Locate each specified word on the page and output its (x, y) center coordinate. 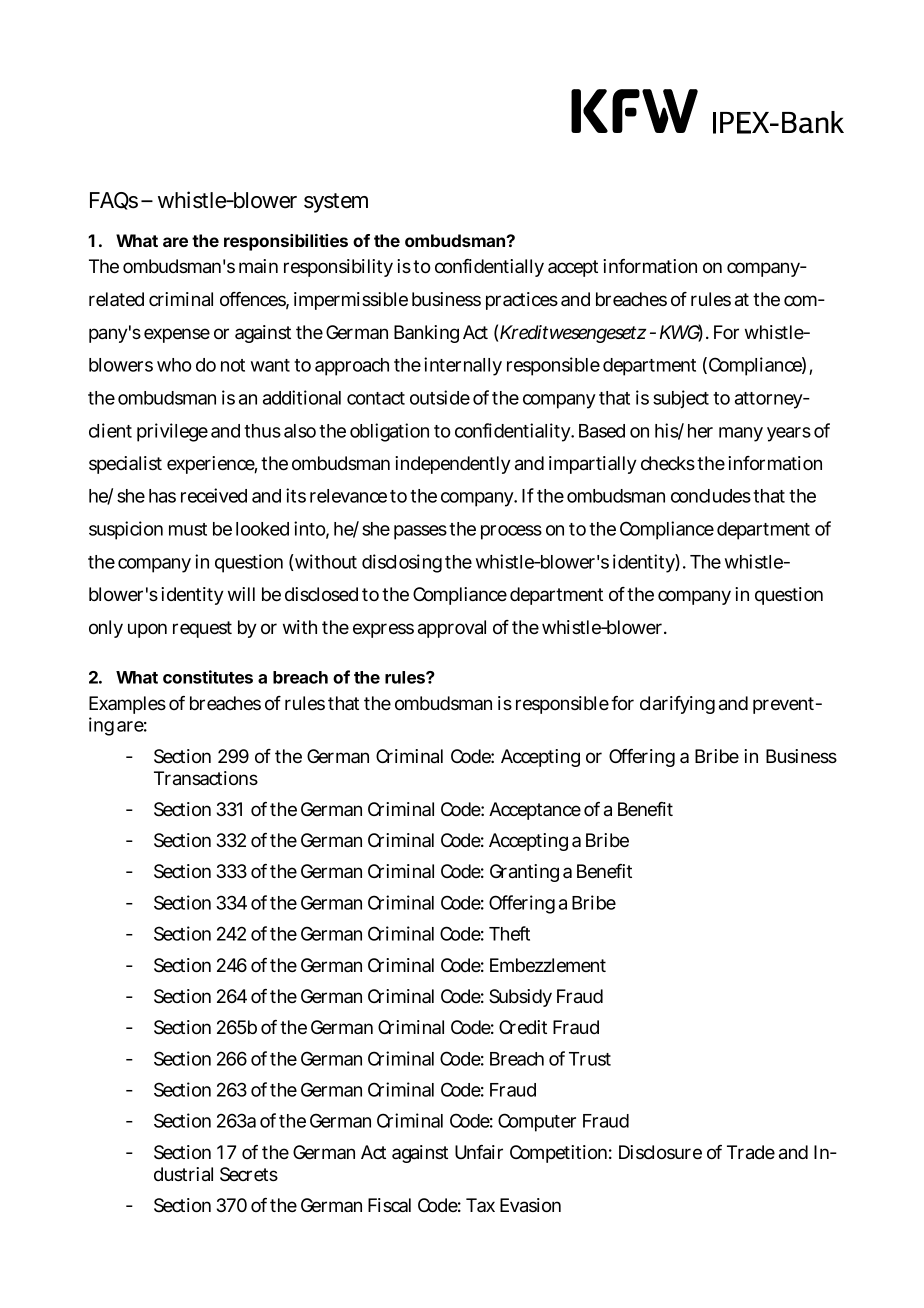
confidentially (489, 268)
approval (452, 629)
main (258, 266)
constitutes (208, 677)
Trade (751, 1152)
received (214, 495)
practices (522, 301)
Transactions (206, 778)
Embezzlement (548, 965)
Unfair (479, 1152)
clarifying (677, 705)
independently (453, 465)
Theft (509, 933)
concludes (711, 496)
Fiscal (389, 1205)
